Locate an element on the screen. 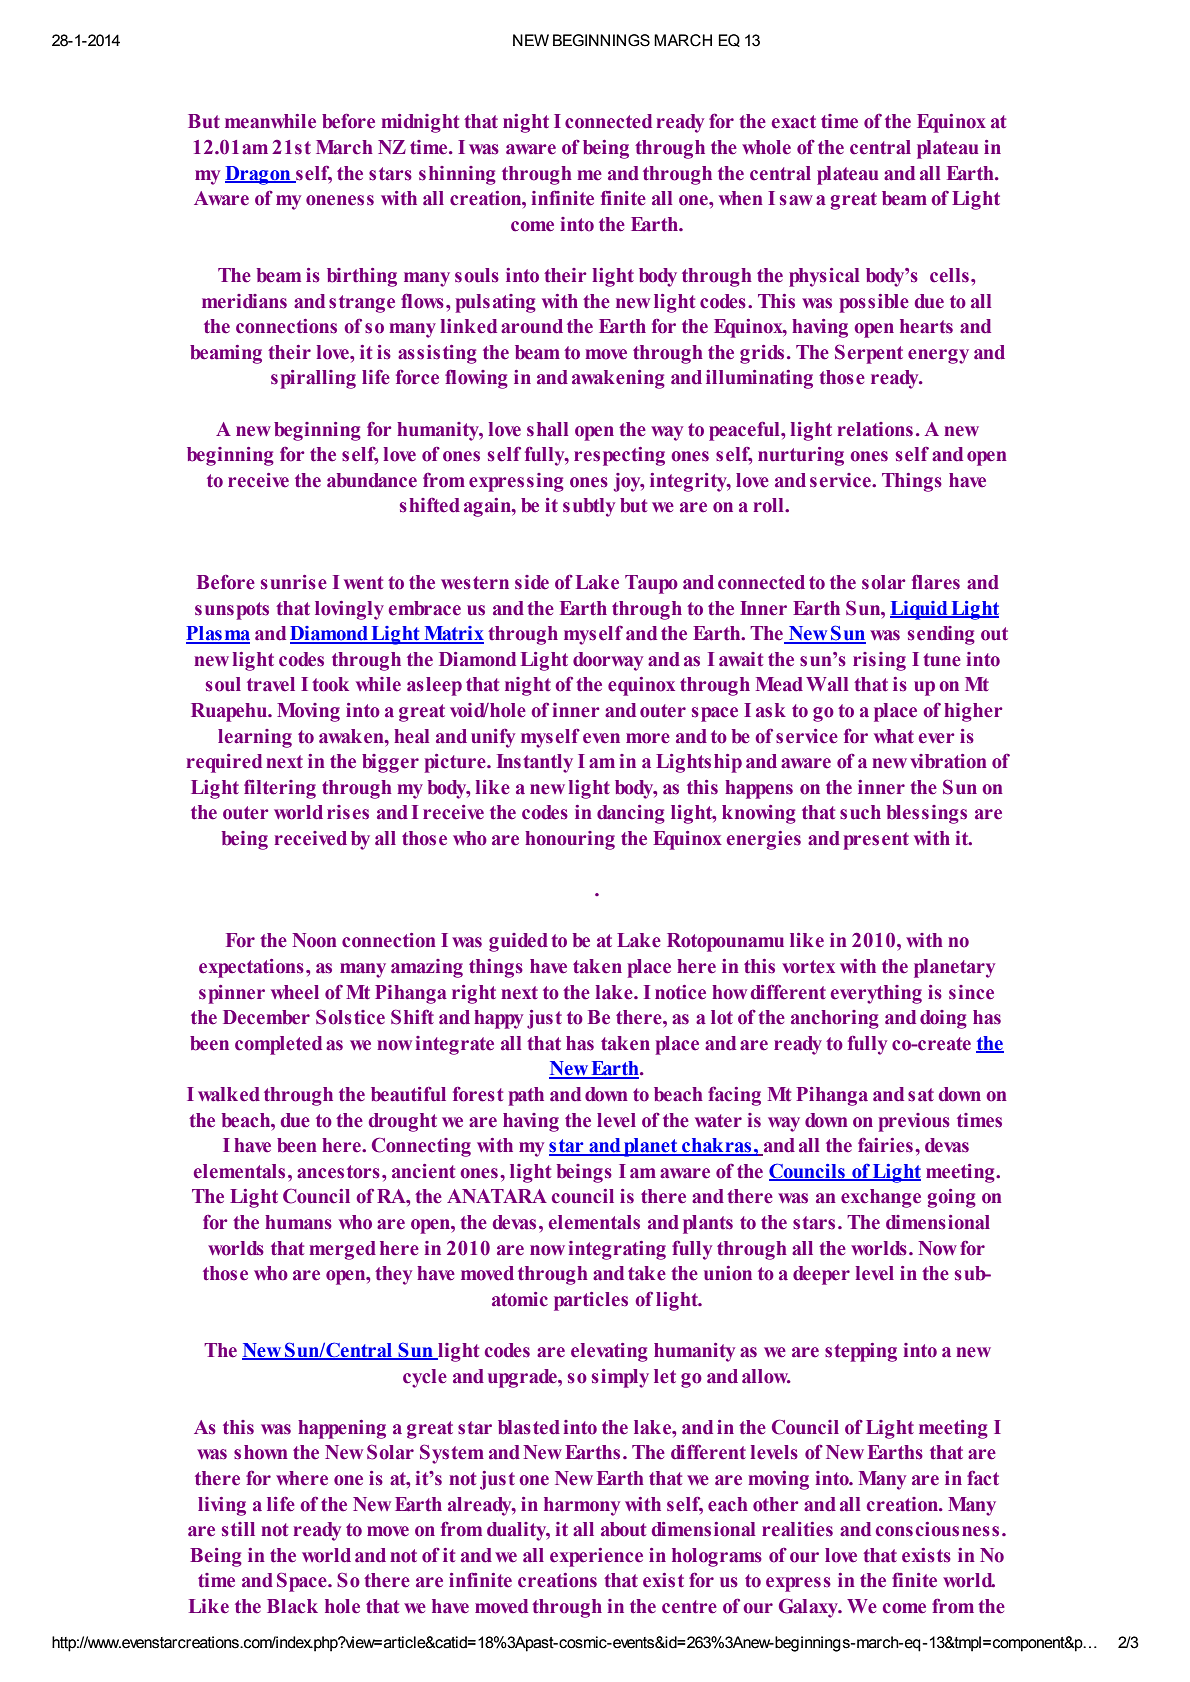  lovingly is located at coordinates (349, 610).
